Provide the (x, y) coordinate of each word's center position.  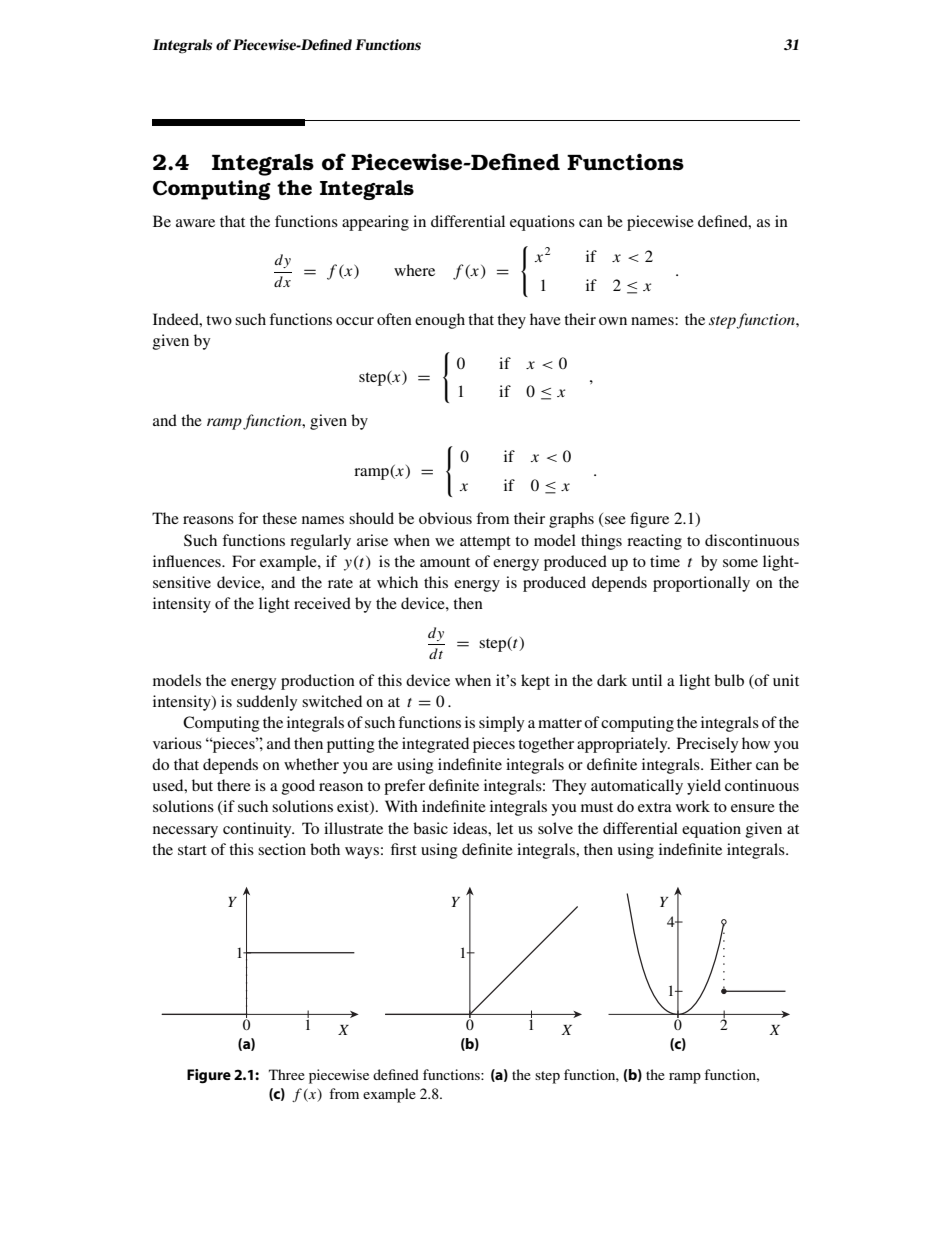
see (614, 521)
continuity (258, 830)
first (404, 849)
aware (195, 223)
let (505, 828)
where (414, 270)
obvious (445, 518)
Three (287, 1074)
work (693, 806)
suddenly (267, 703)
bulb (729, 680)
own (613, 321)
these (279, 518)
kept (535, 682)
